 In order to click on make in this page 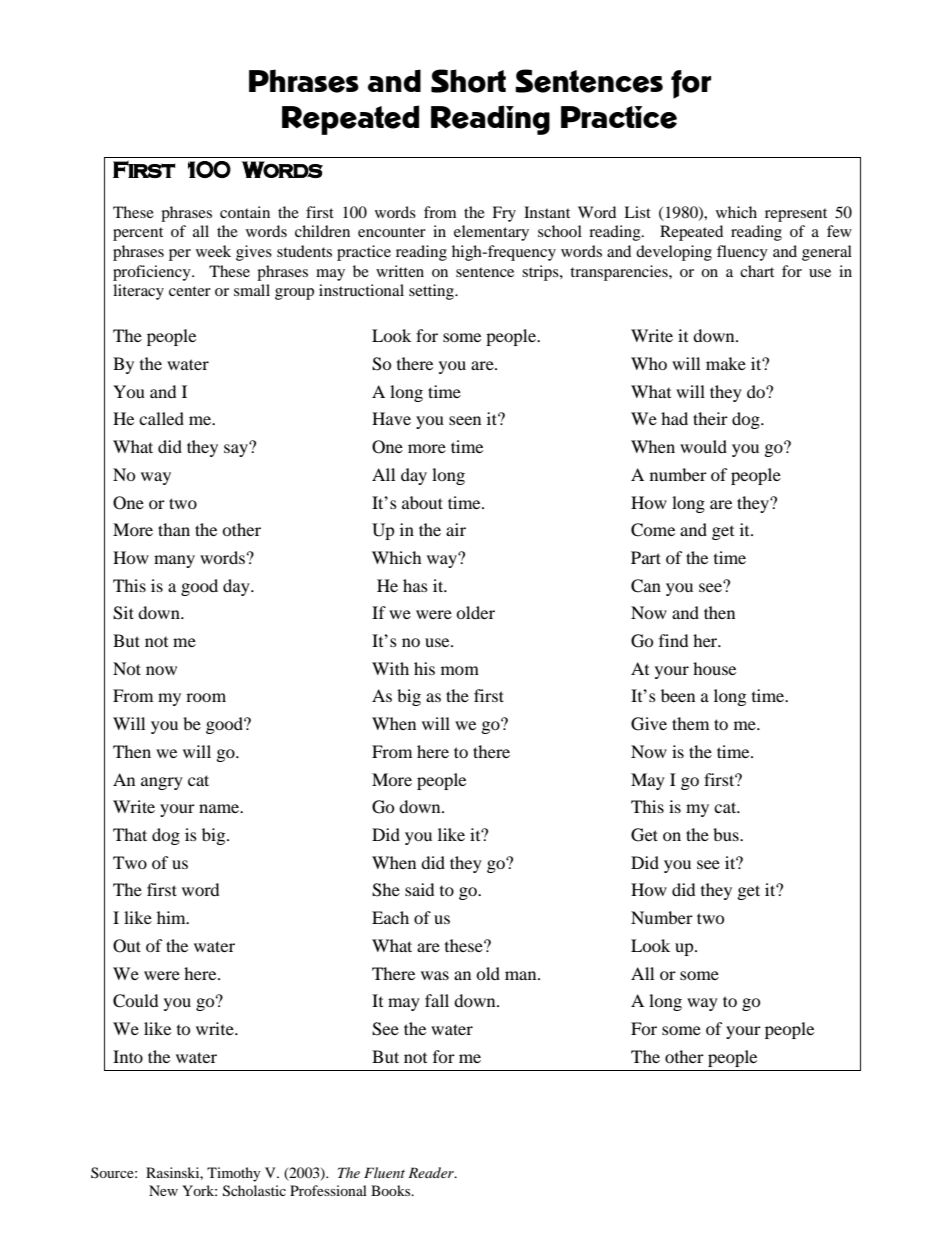, I will do `click(726, 363)`.
